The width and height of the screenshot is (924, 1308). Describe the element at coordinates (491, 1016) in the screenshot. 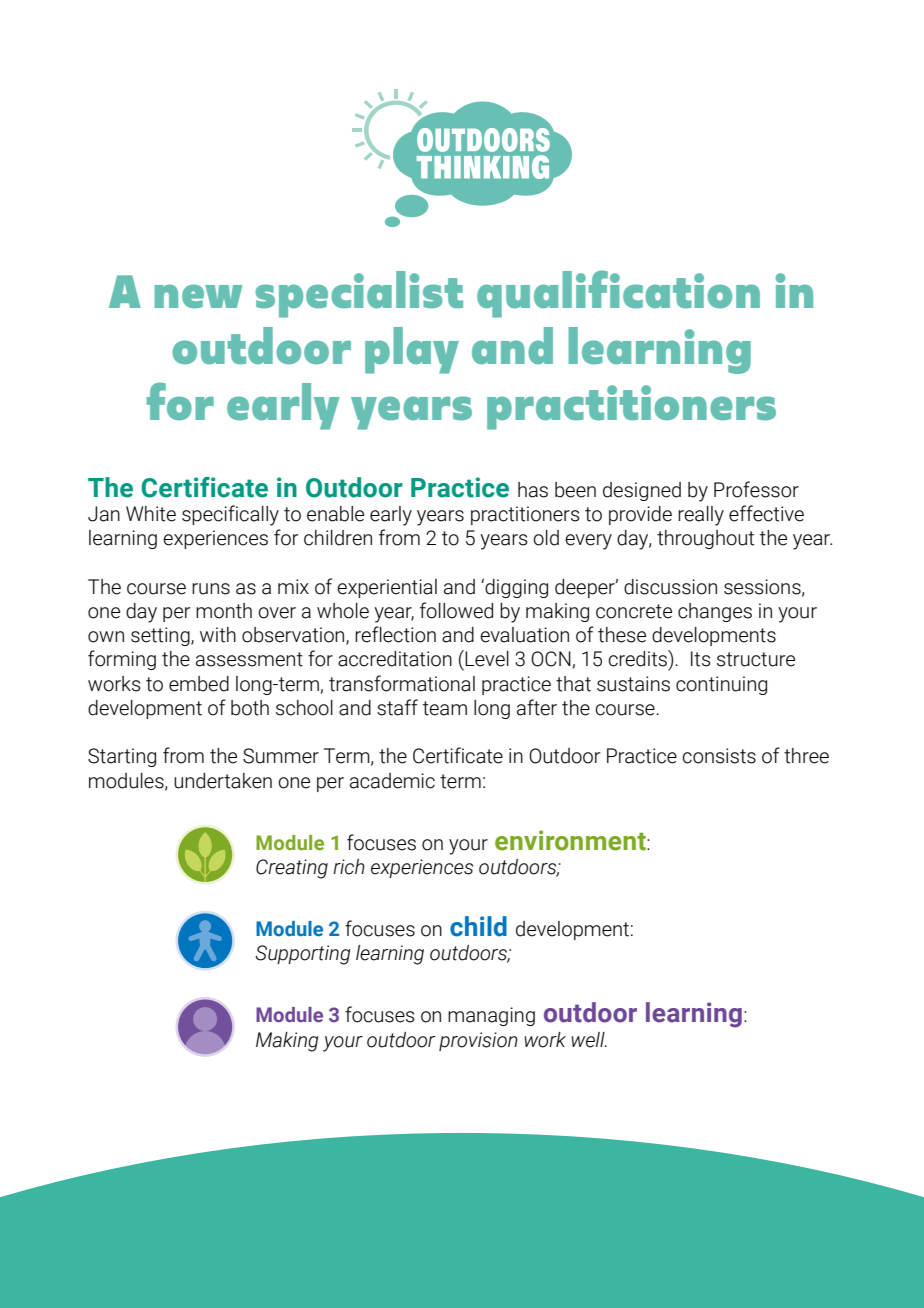

I see `managing` at that location.
